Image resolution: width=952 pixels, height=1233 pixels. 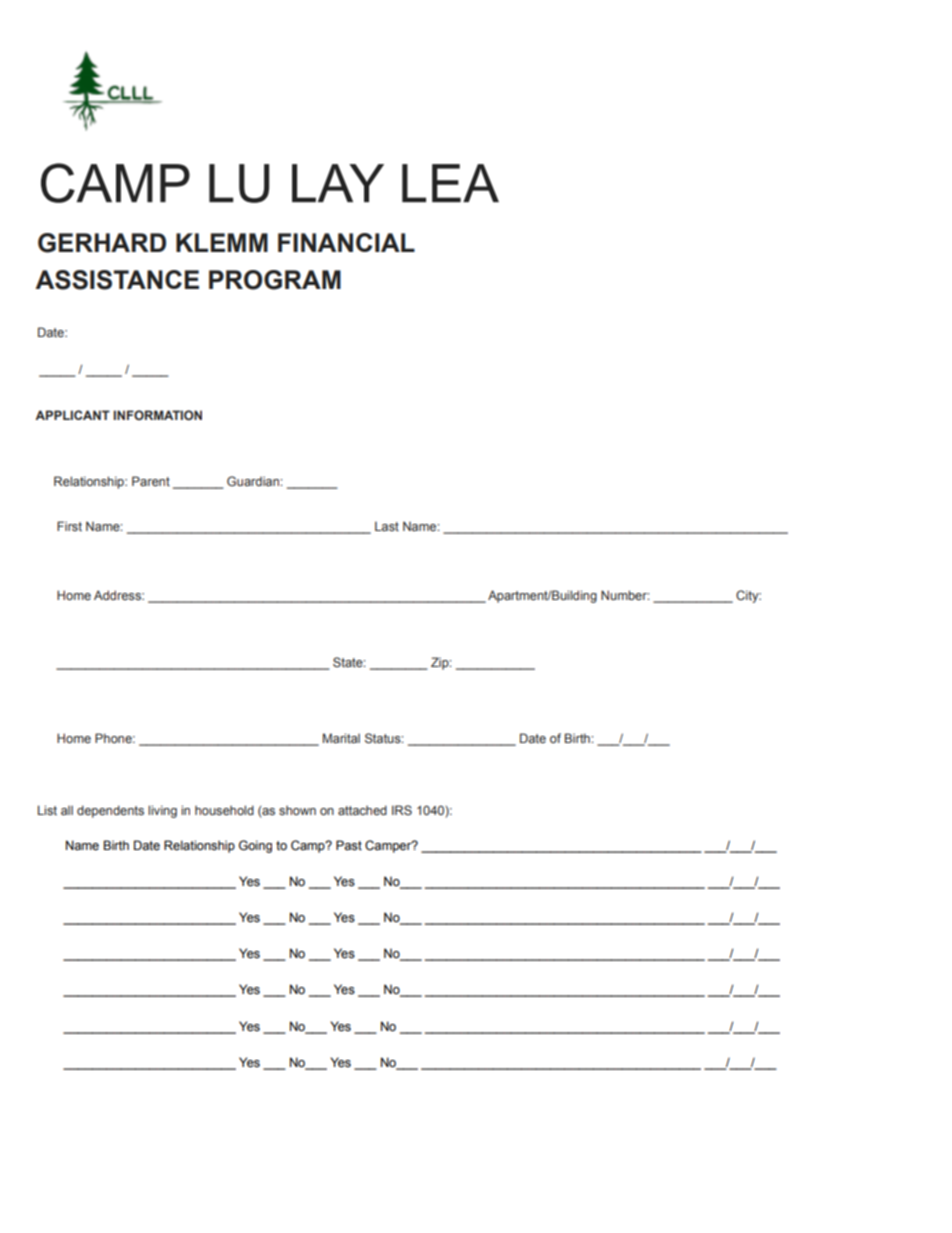 I want to click on attached, so click(x=362, y=810).
